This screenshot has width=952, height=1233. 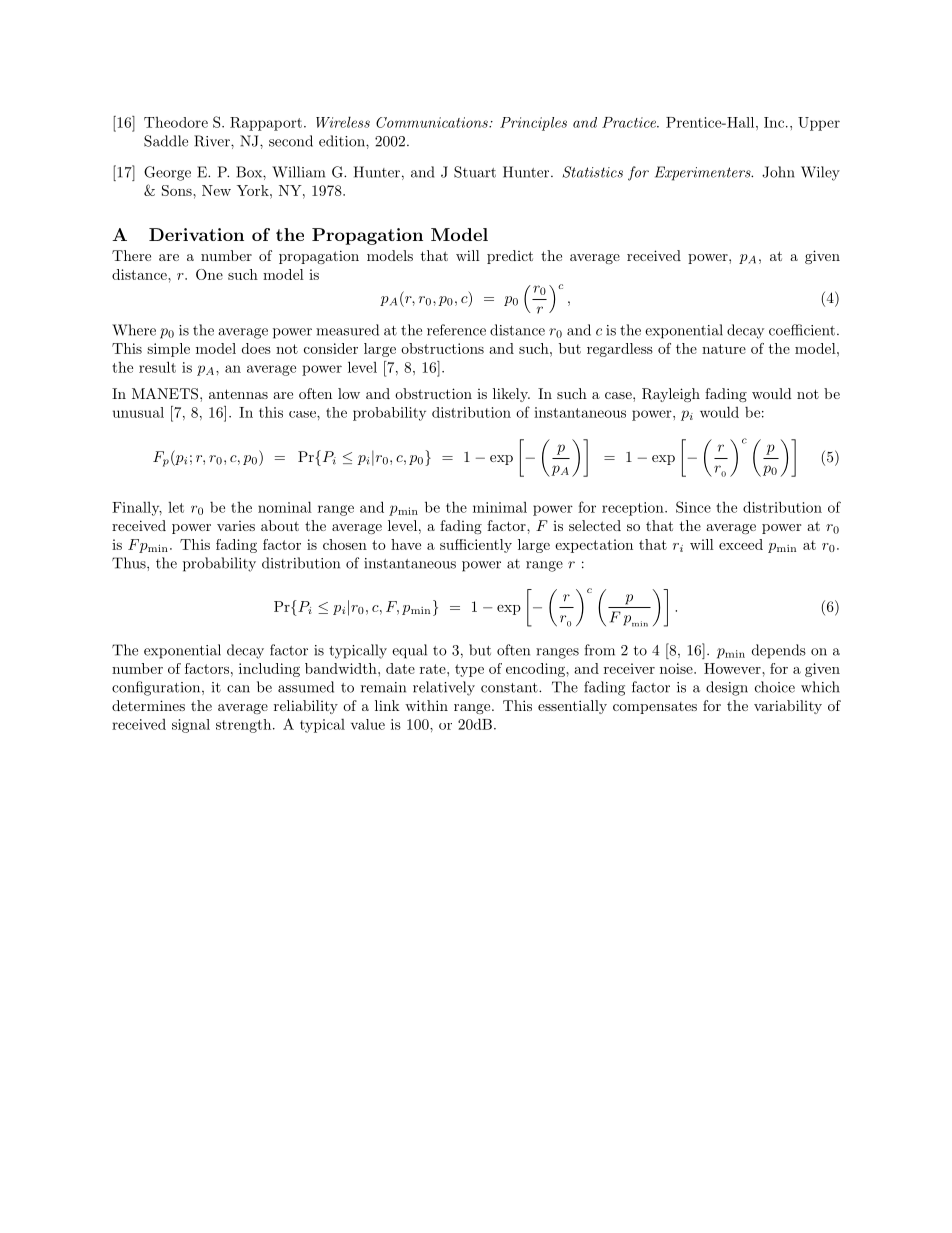 What do you see at coordinates (476, 546) in the screenshot?
I see `sufficiently` at bounding box center [476, 546].
